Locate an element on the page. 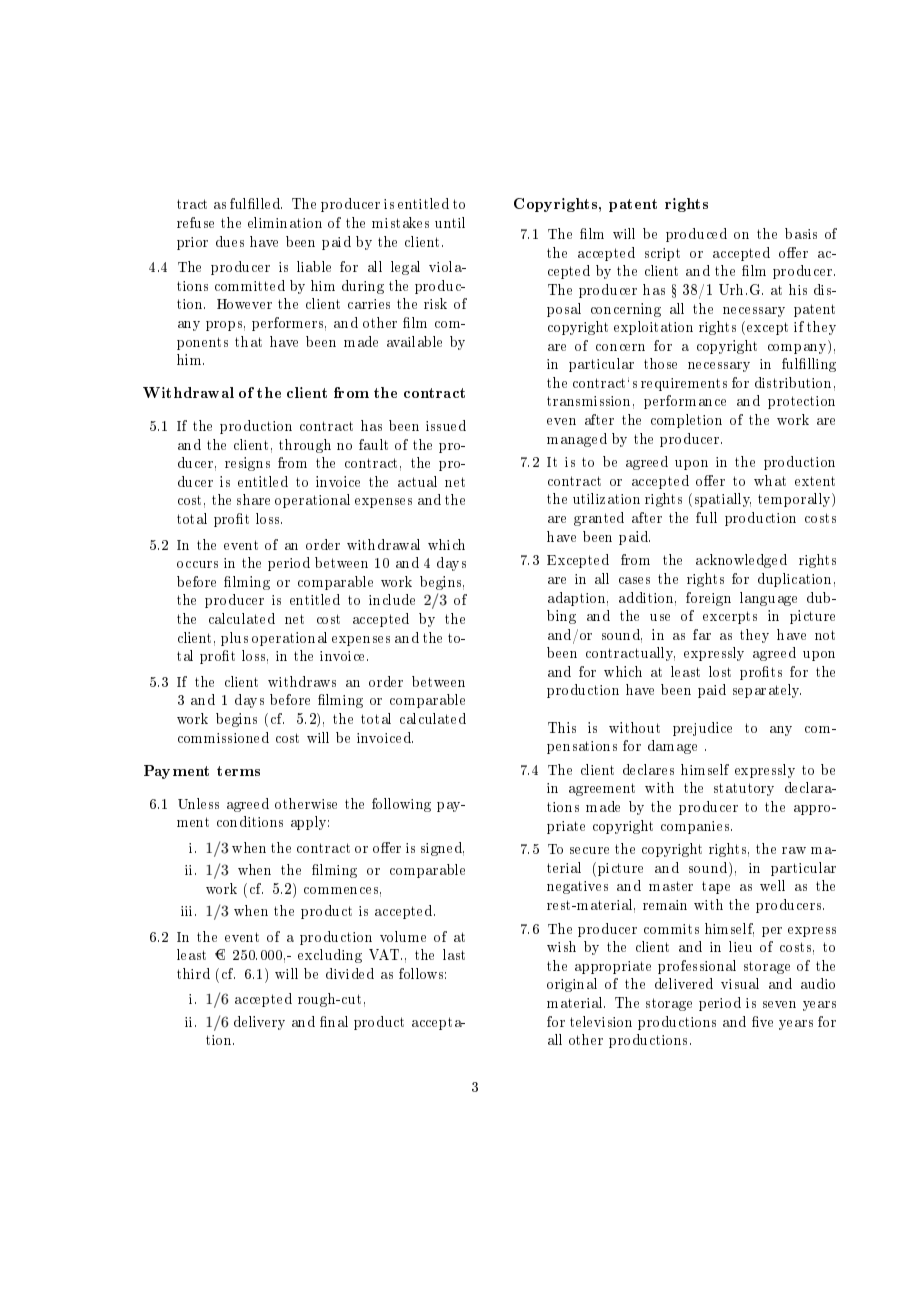 Image resolution: width=924 pixels, height=1308 pixels. commissioned is located at coordinates (223, 737).
